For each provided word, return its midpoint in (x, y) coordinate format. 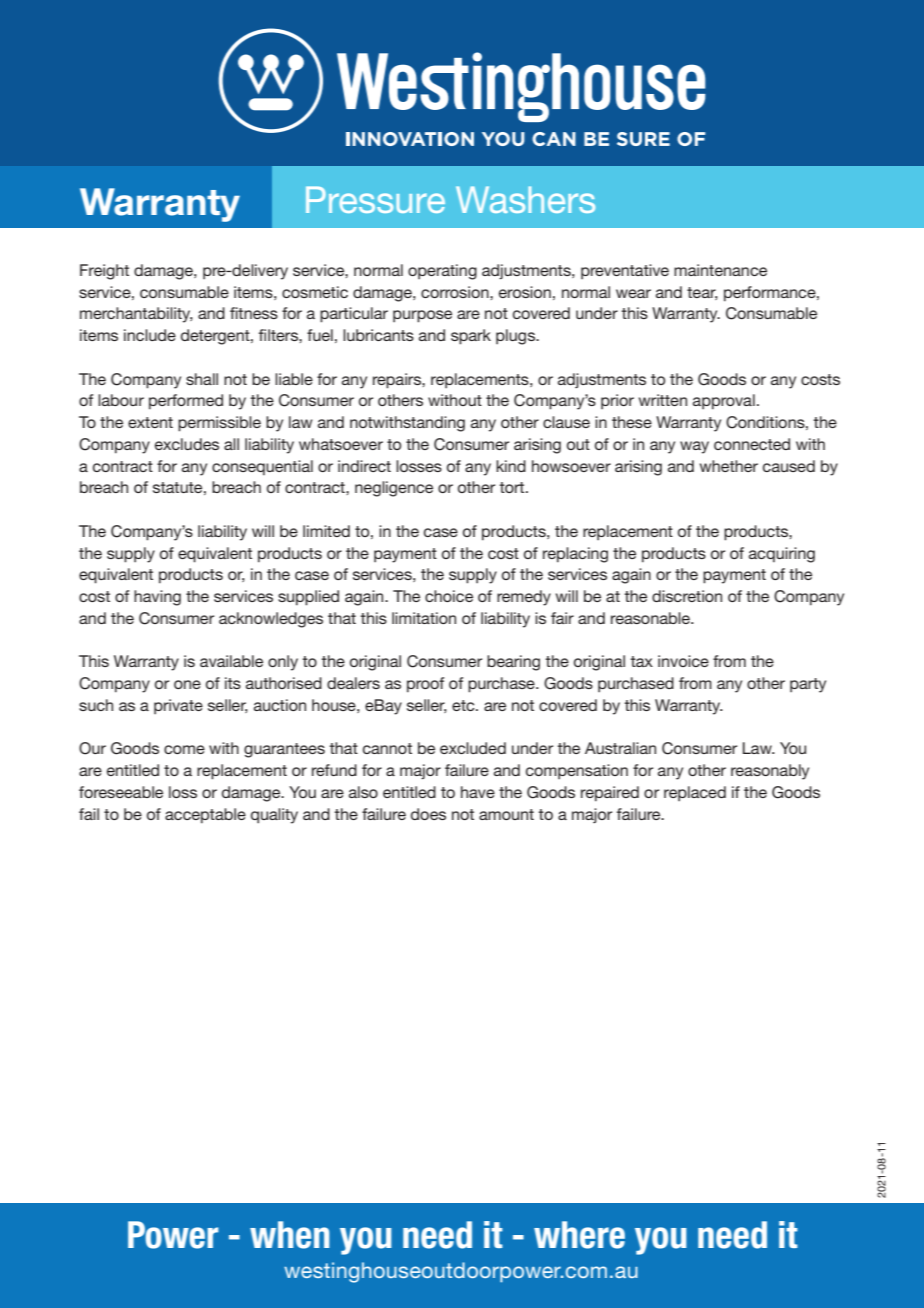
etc (464, 705)
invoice (683, 661)
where (579, 1235)
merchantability (136, 315)
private (178, 706)
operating (442, 272)
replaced (695, 793)
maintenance (720, 270)
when (289, 1235)
